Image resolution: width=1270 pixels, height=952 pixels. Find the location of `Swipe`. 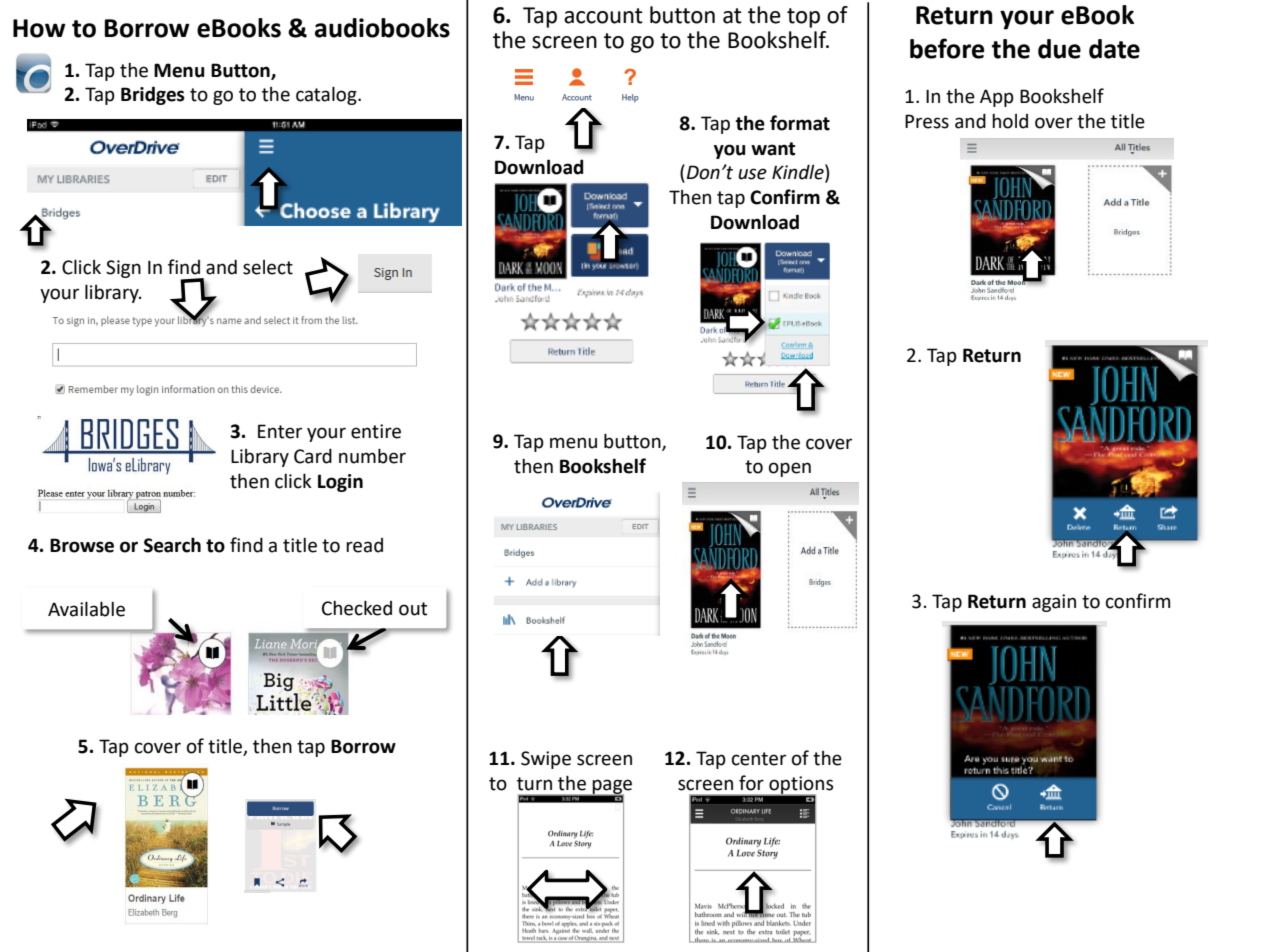

Swipe is located at coordinates (546, 760).
